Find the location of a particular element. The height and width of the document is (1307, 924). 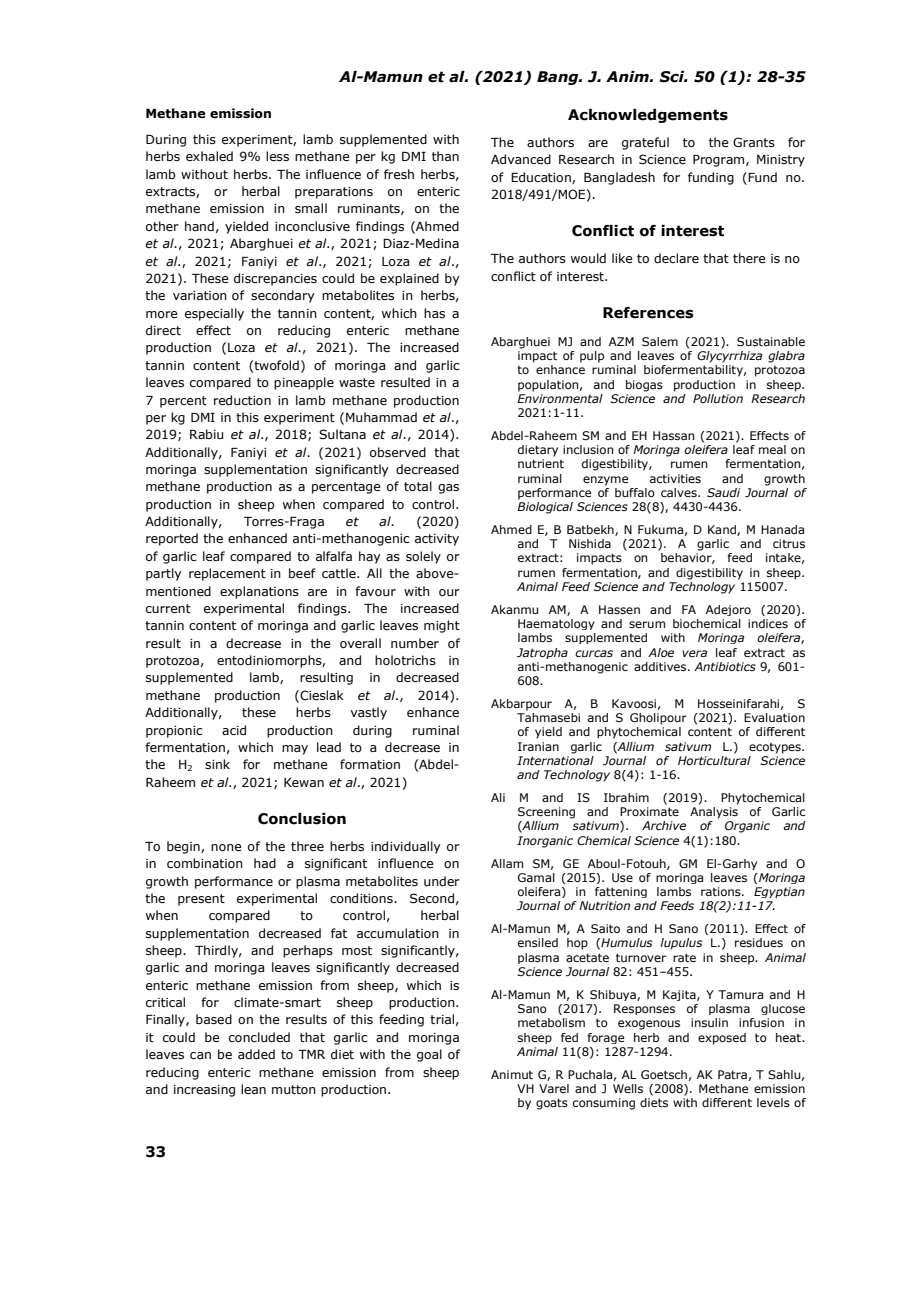

lean is located at coordinates (253, 1089).
